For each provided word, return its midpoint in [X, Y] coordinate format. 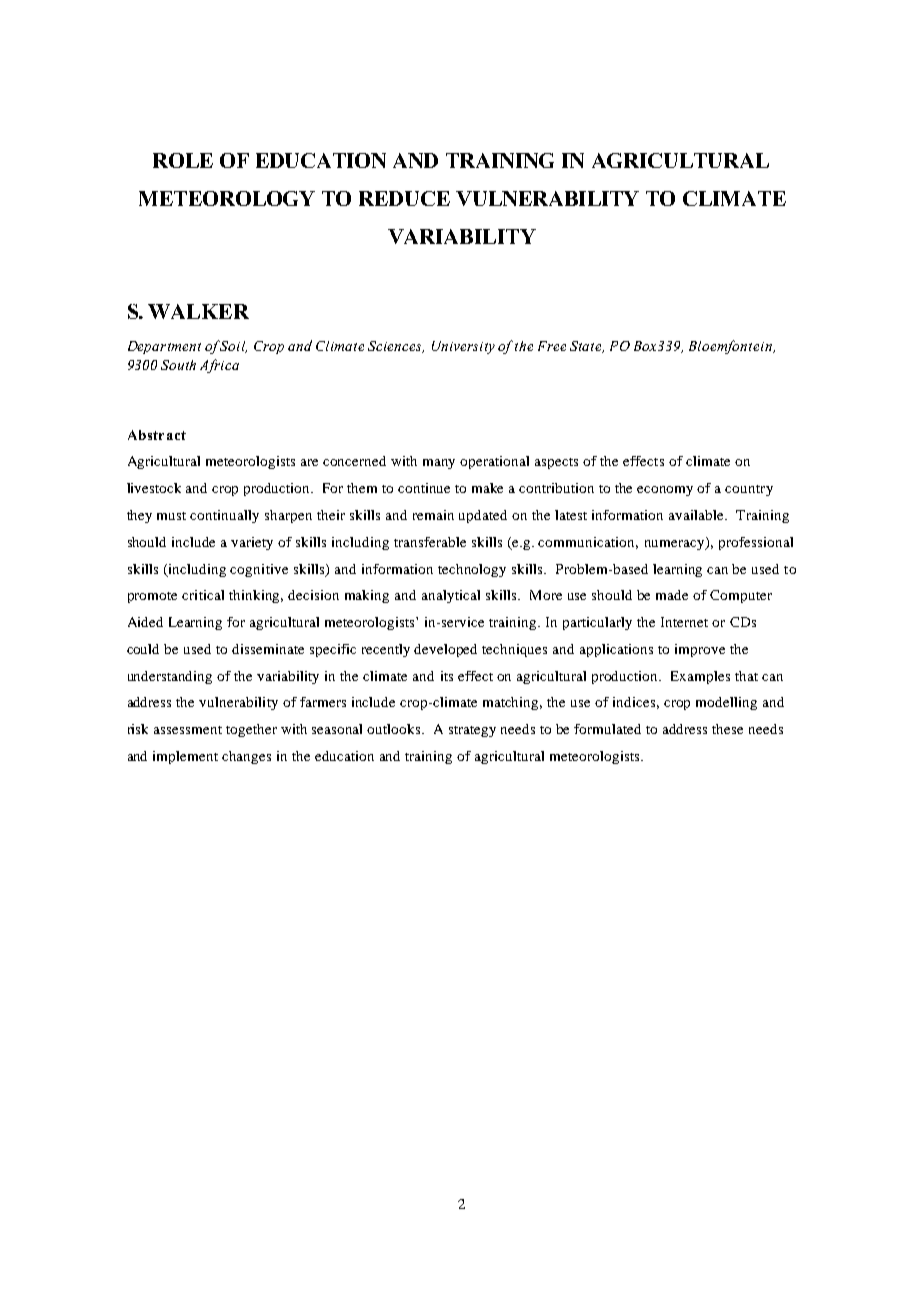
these [727, 729]
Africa [219, 366]
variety [252, 543]
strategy [472, 731]
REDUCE [404, 198]
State [587, 347]
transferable [430, 542]
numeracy [676, 543]
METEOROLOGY [227, 198]
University [463, 347]
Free [552, 346]
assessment [188, 730]
